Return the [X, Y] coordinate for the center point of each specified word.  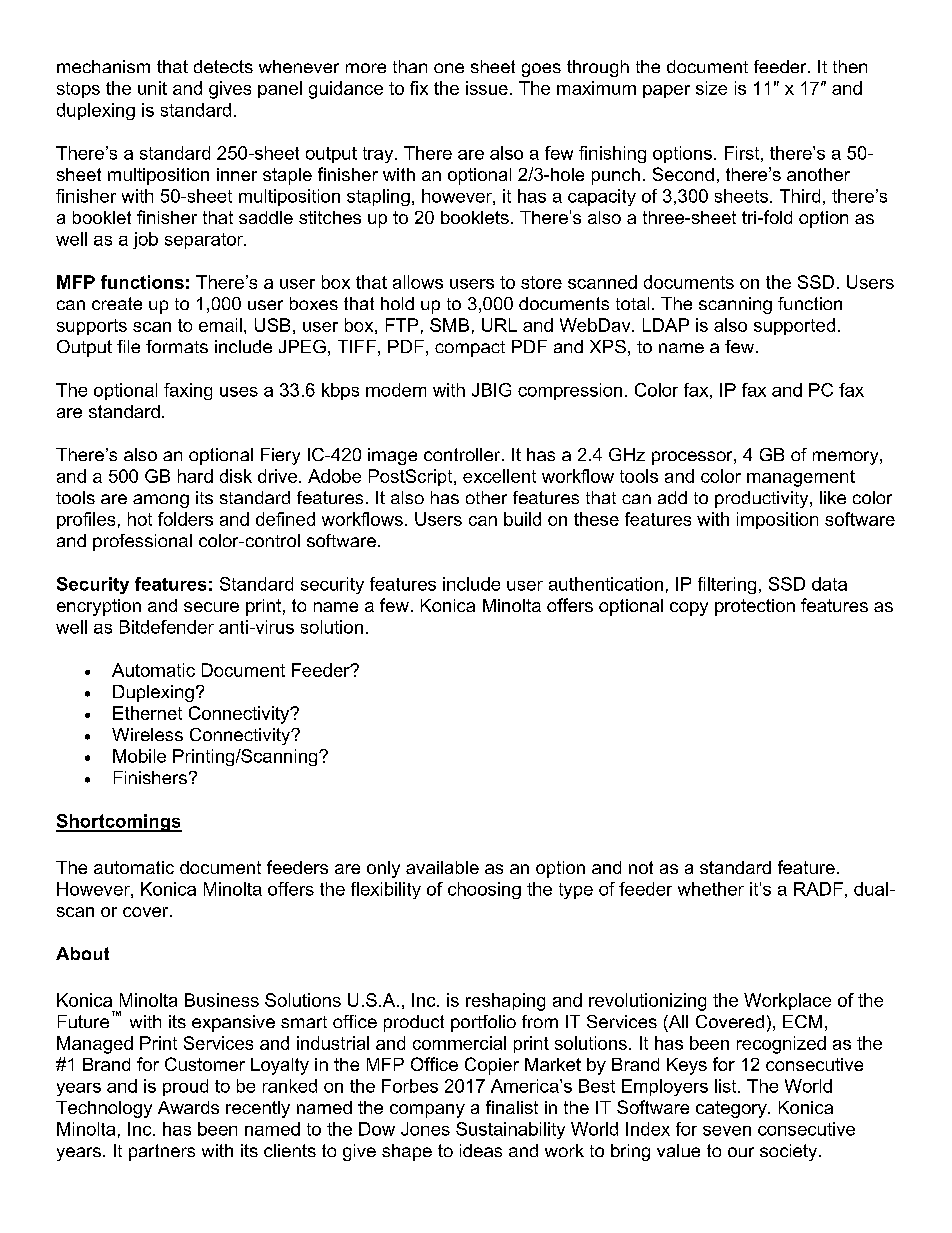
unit [152, 88]
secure [211, 607]
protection [755, 607]
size [711, 88]
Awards [188, 1107]
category [732, 1109]
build [522, 519]
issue [487, 88]
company [427, 1111]
